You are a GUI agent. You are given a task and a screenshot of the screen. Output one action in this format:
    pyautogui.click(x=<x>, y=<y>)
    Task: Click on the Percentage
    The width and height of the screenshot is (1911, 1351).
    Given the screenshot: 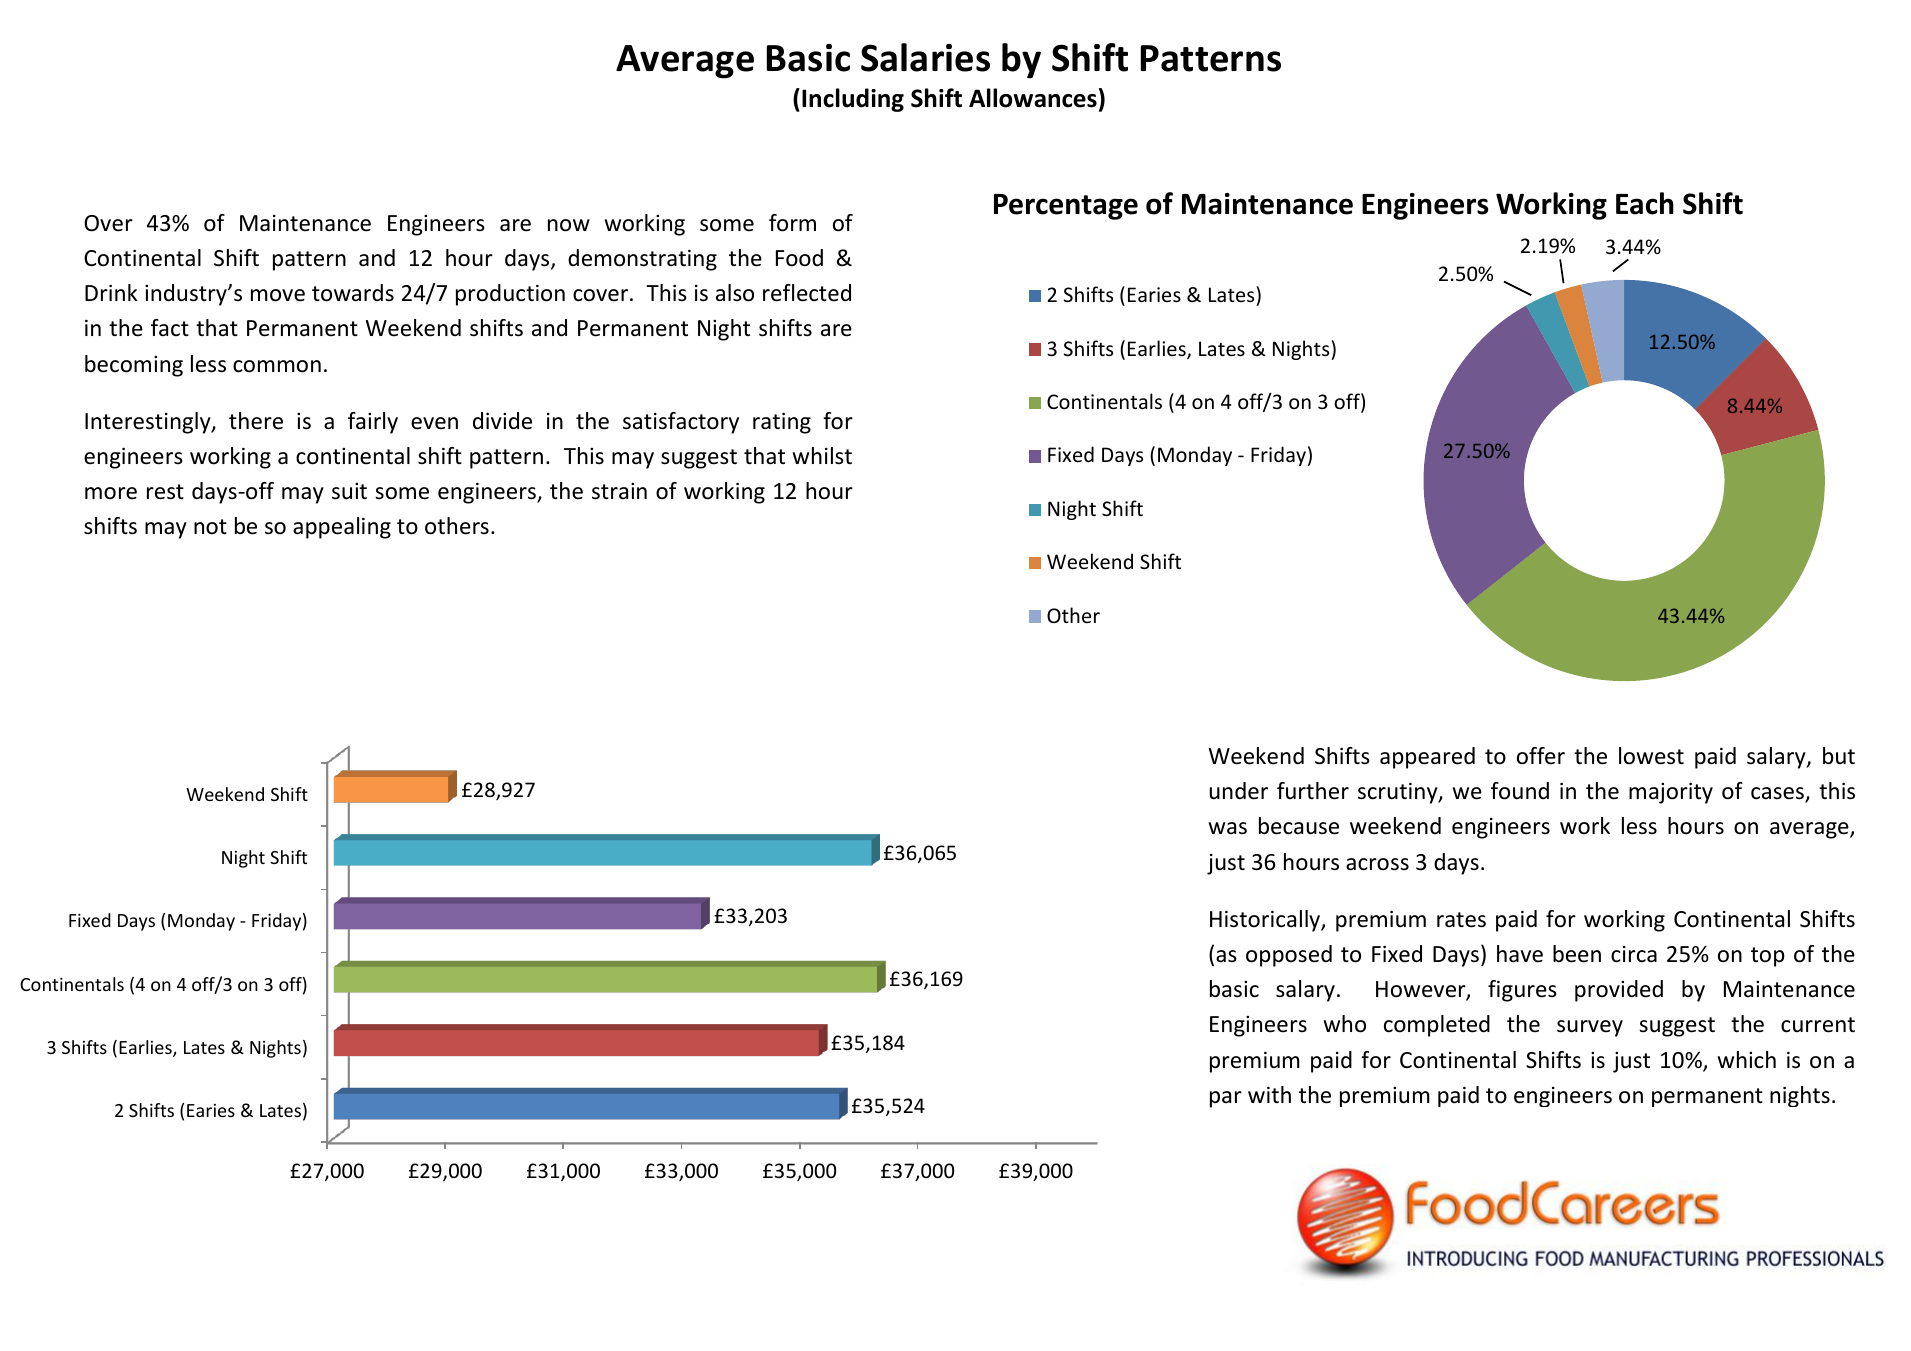 What is the action you would take?
    pyautogui.click(x=1066, y=207)
